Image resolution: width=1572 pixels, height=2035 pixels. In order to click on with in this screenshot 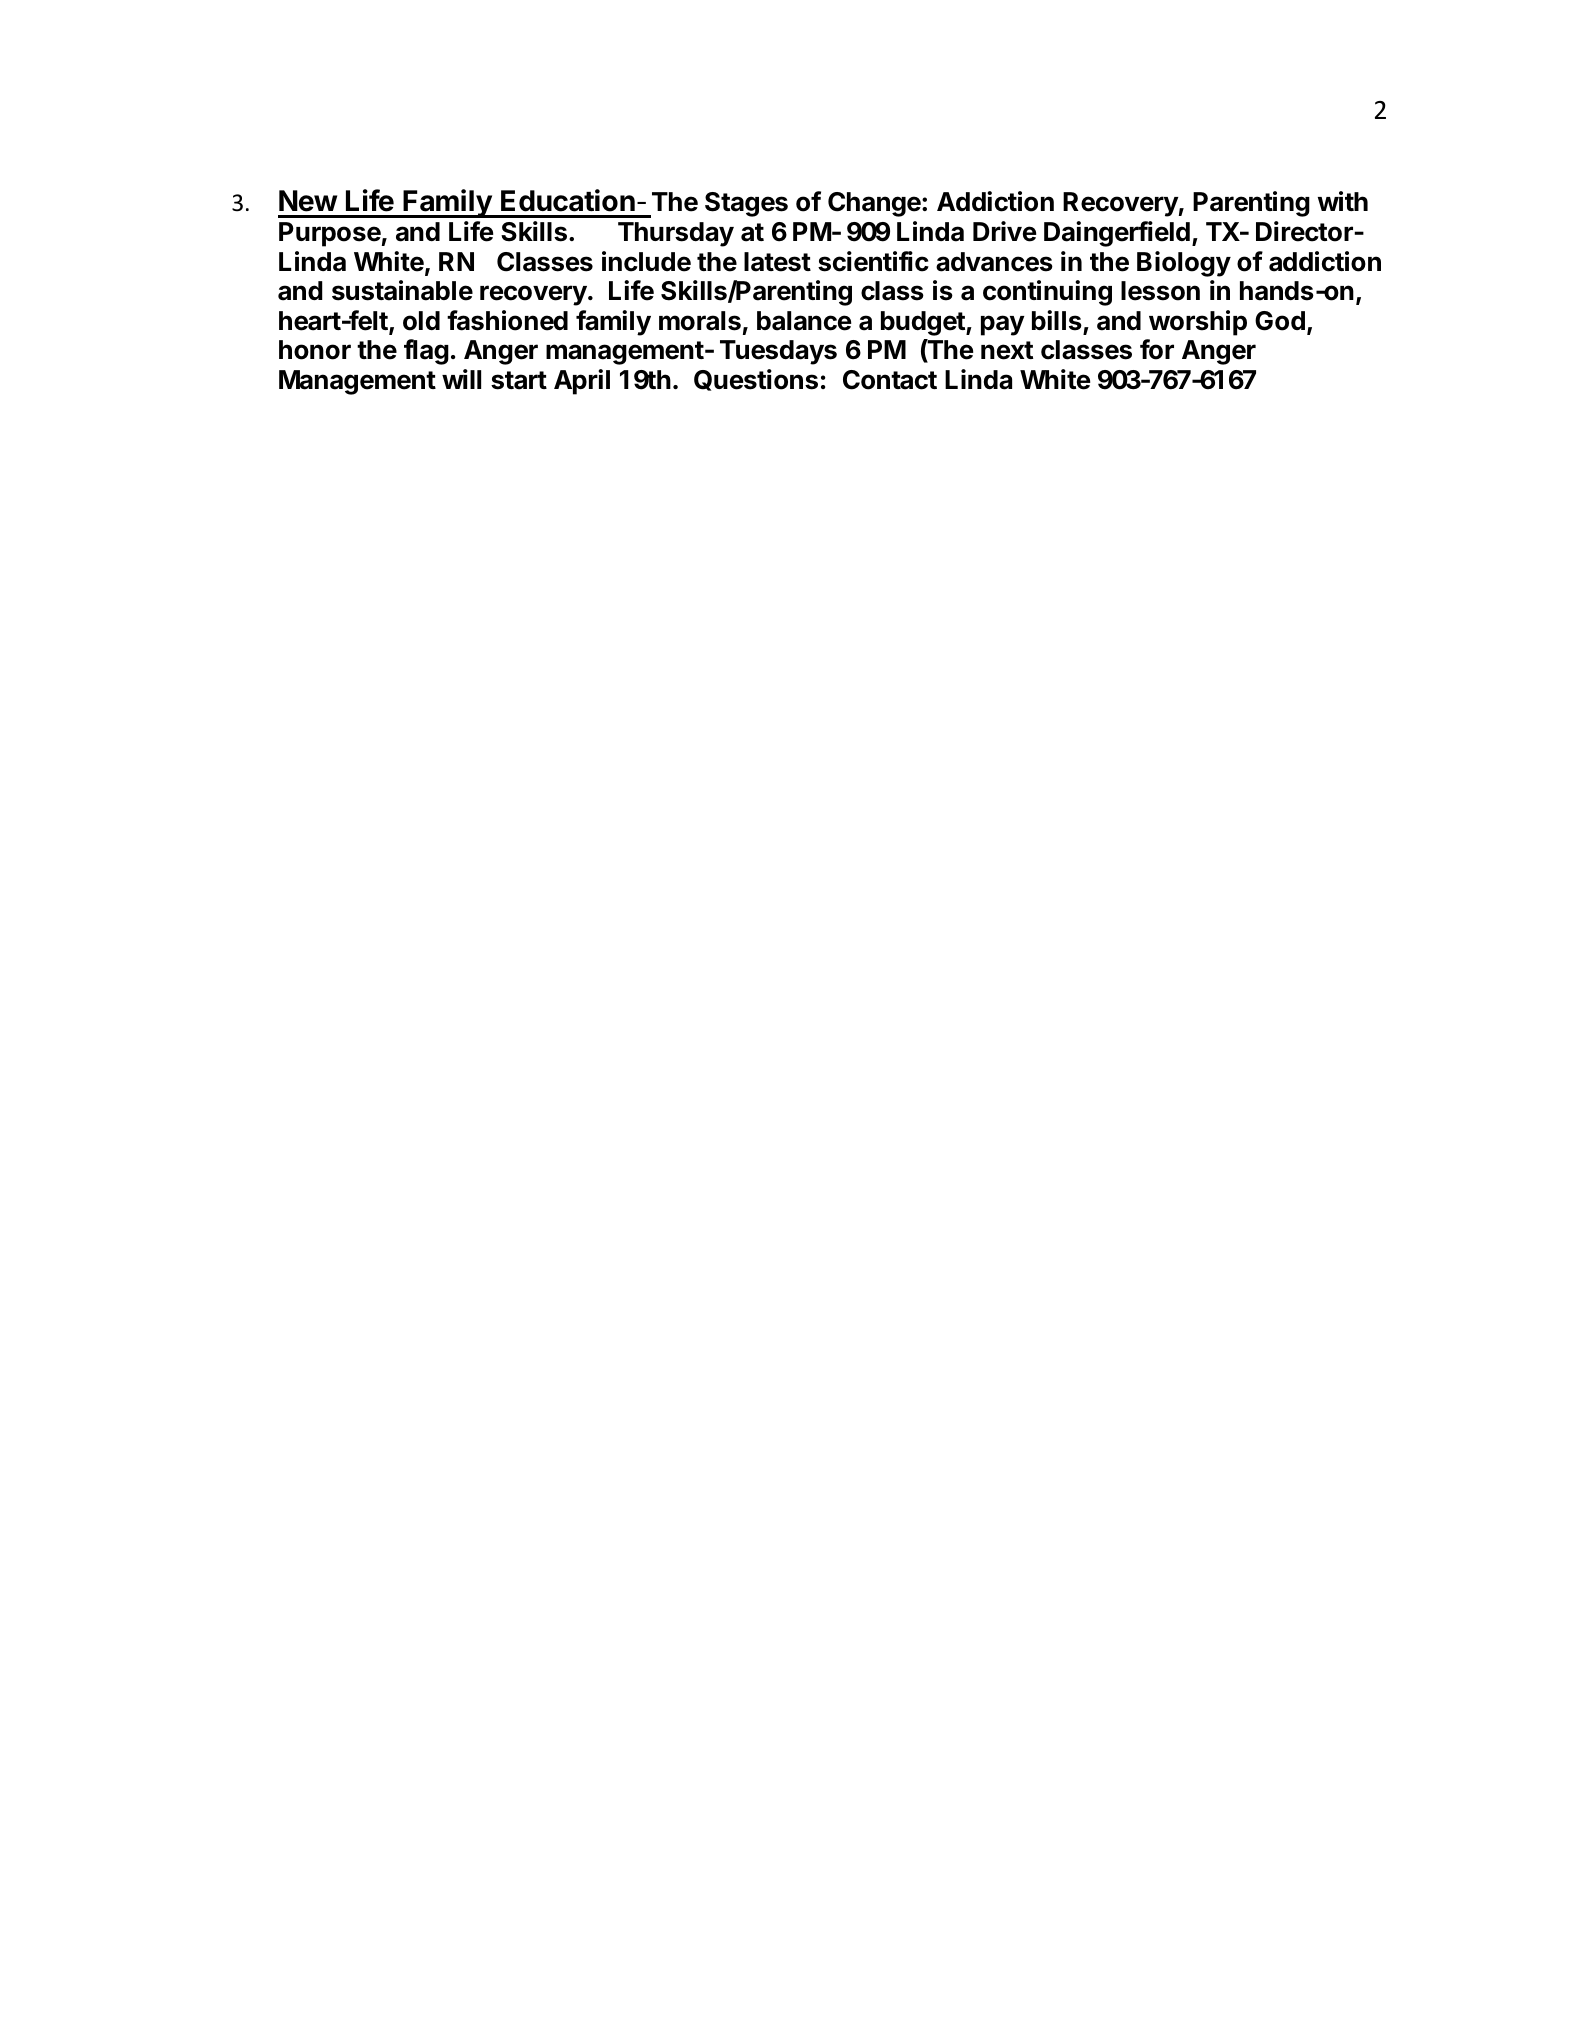, I will do `click(1343, 201)`.
